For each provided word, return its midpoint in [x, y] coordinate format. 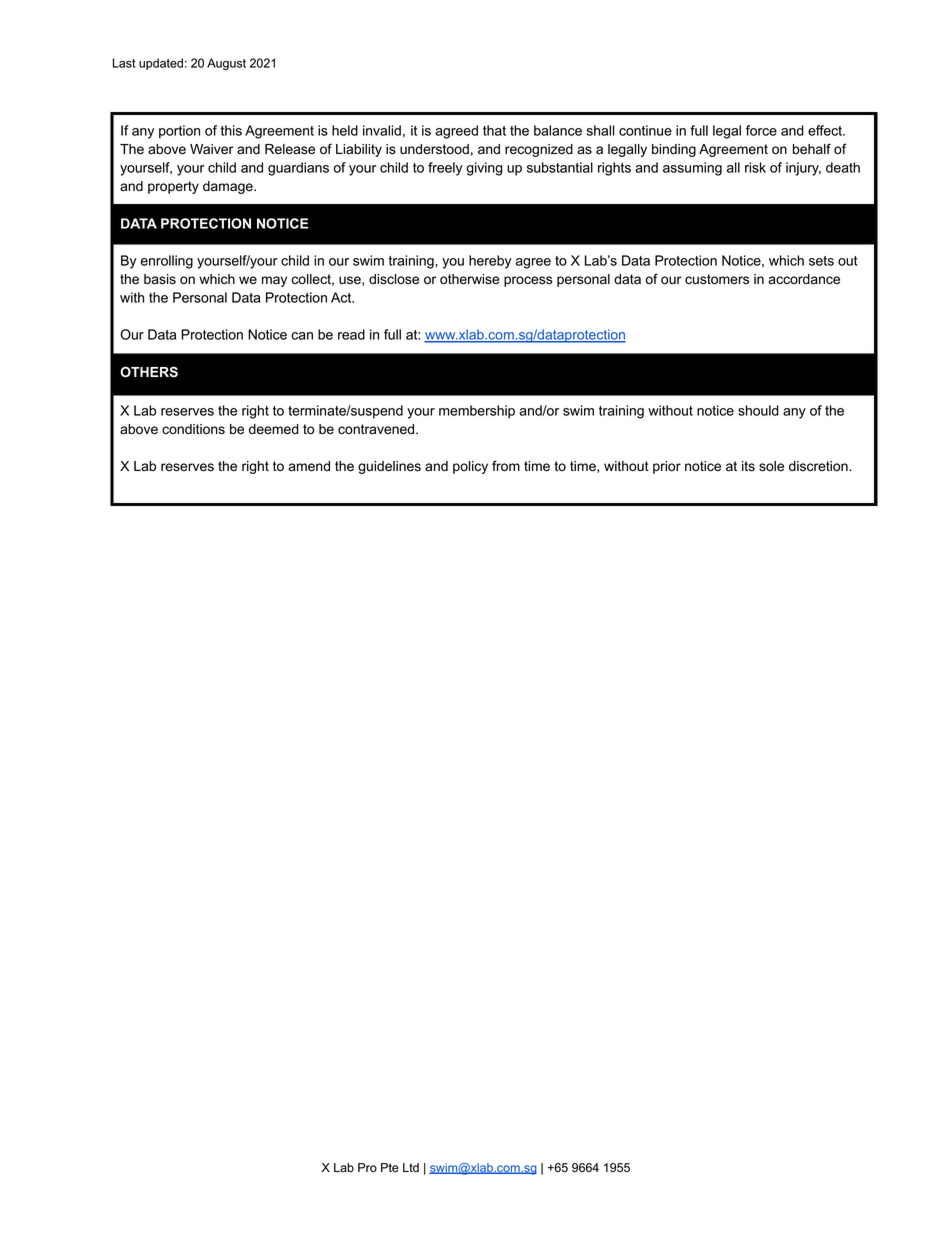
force [761, 130]
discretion [819, 466]
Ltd [411, 1167]
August [226, 64]
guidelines [389, 467]
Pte [390, 1168]
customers [717, 279]
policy [470, 467]
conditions [193, 429]
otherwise [469, 279]
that [494, 130]
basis [160, 279]
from [506, 466]
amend [309, 466]
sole [771, 466]
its [748, 466]
